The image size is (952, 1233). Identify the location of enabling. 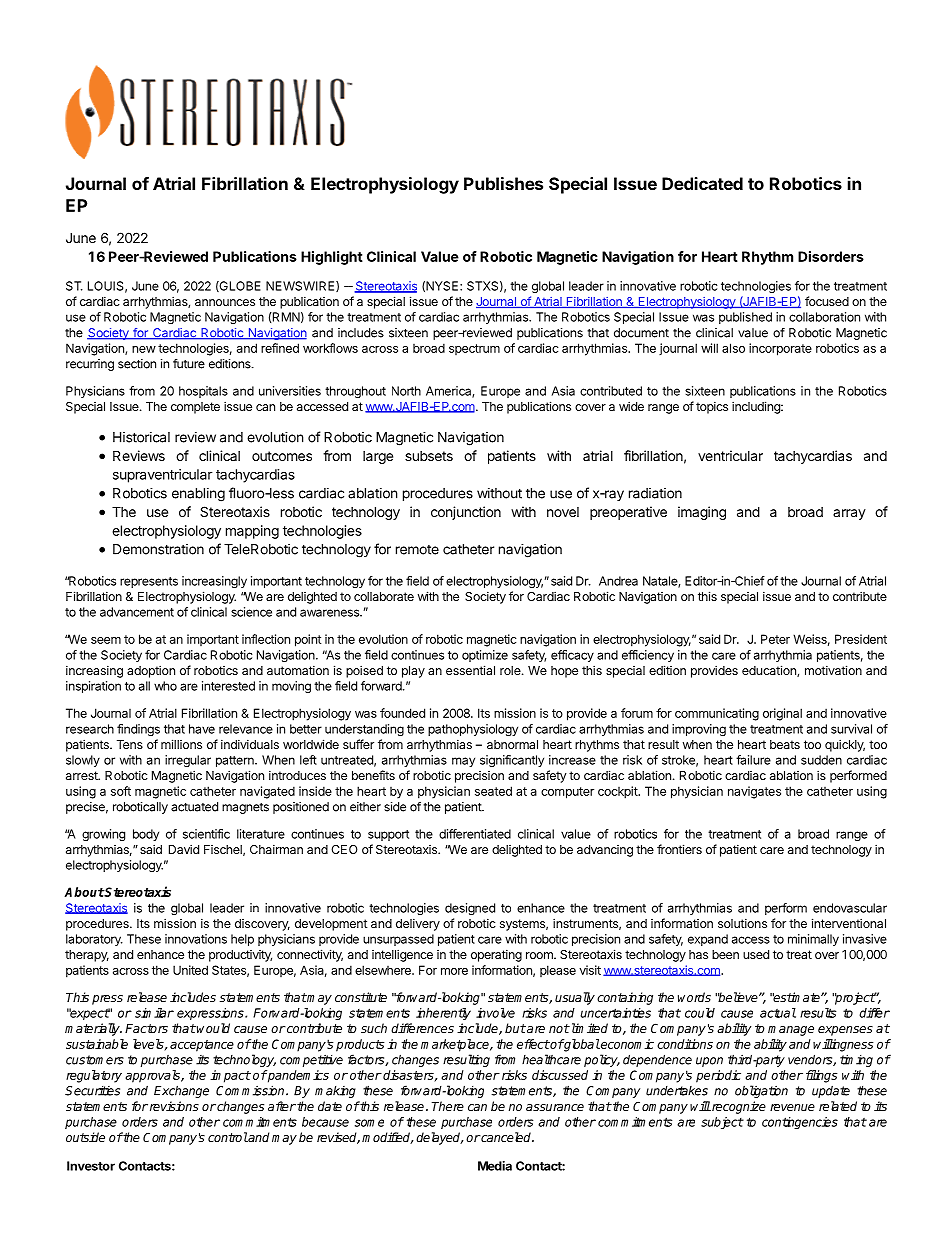
(198, 495).
